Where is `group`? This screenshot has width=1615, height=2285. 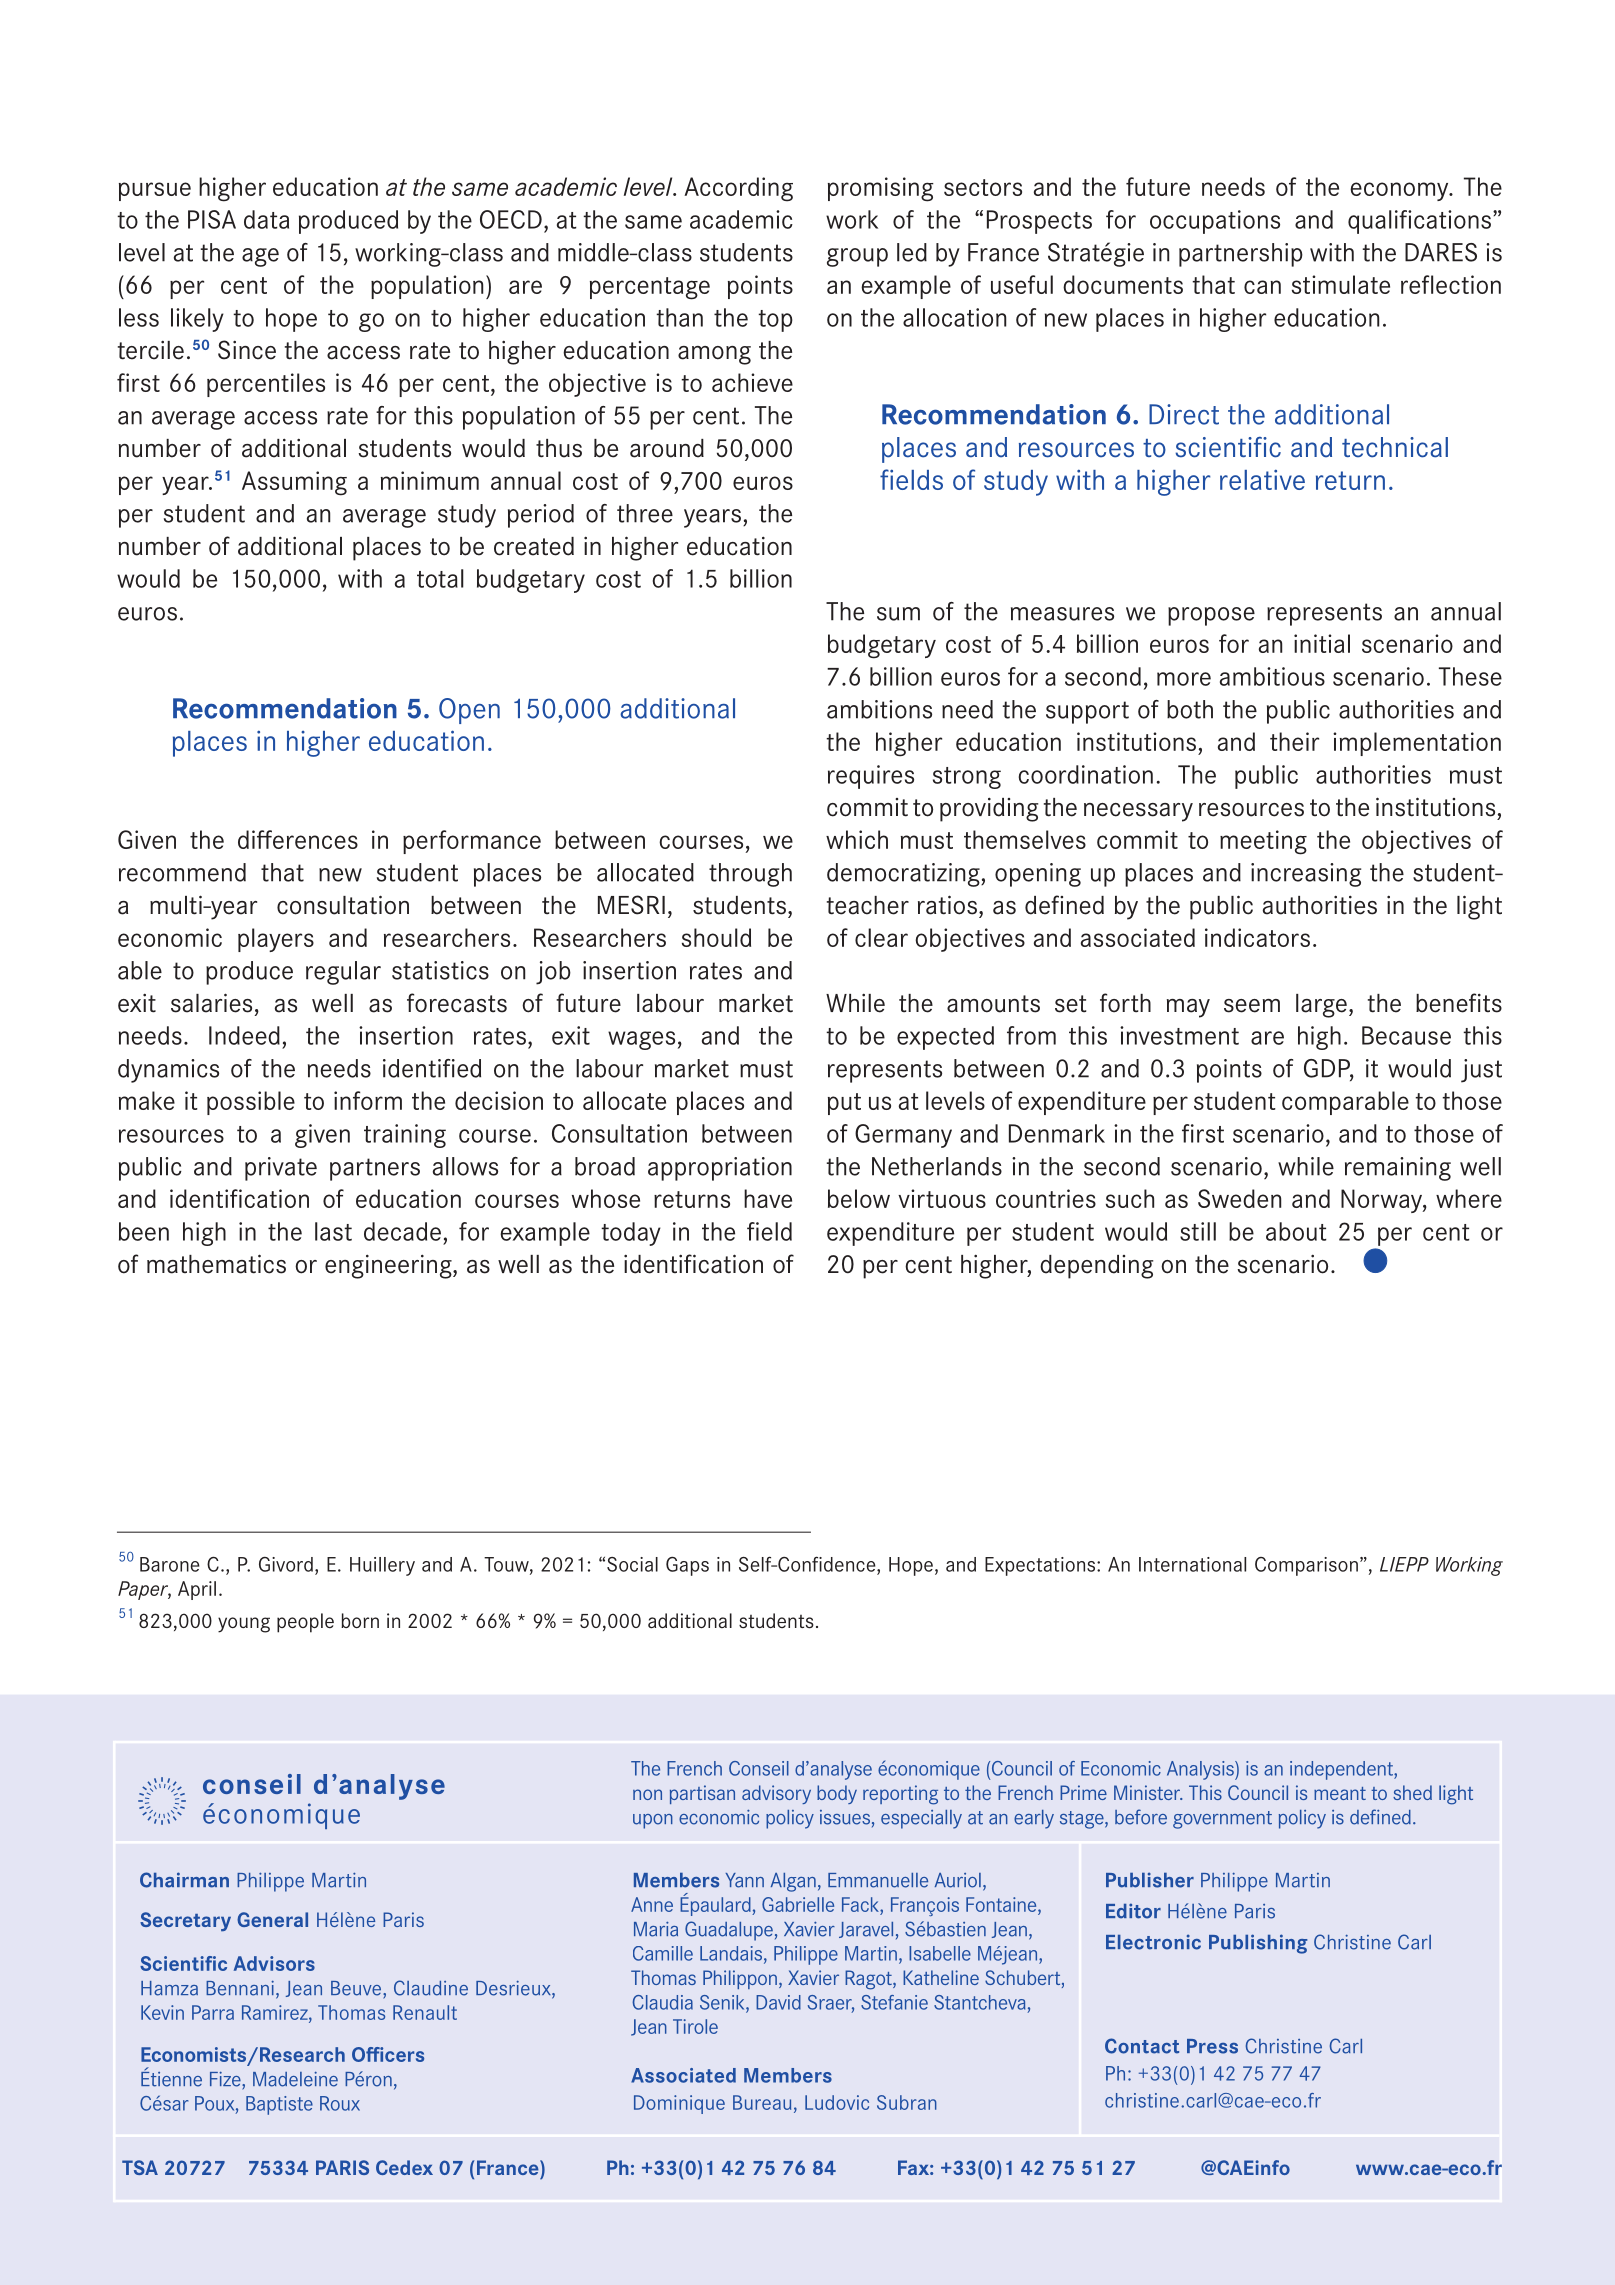
group is located at coordinates (857, 257).
